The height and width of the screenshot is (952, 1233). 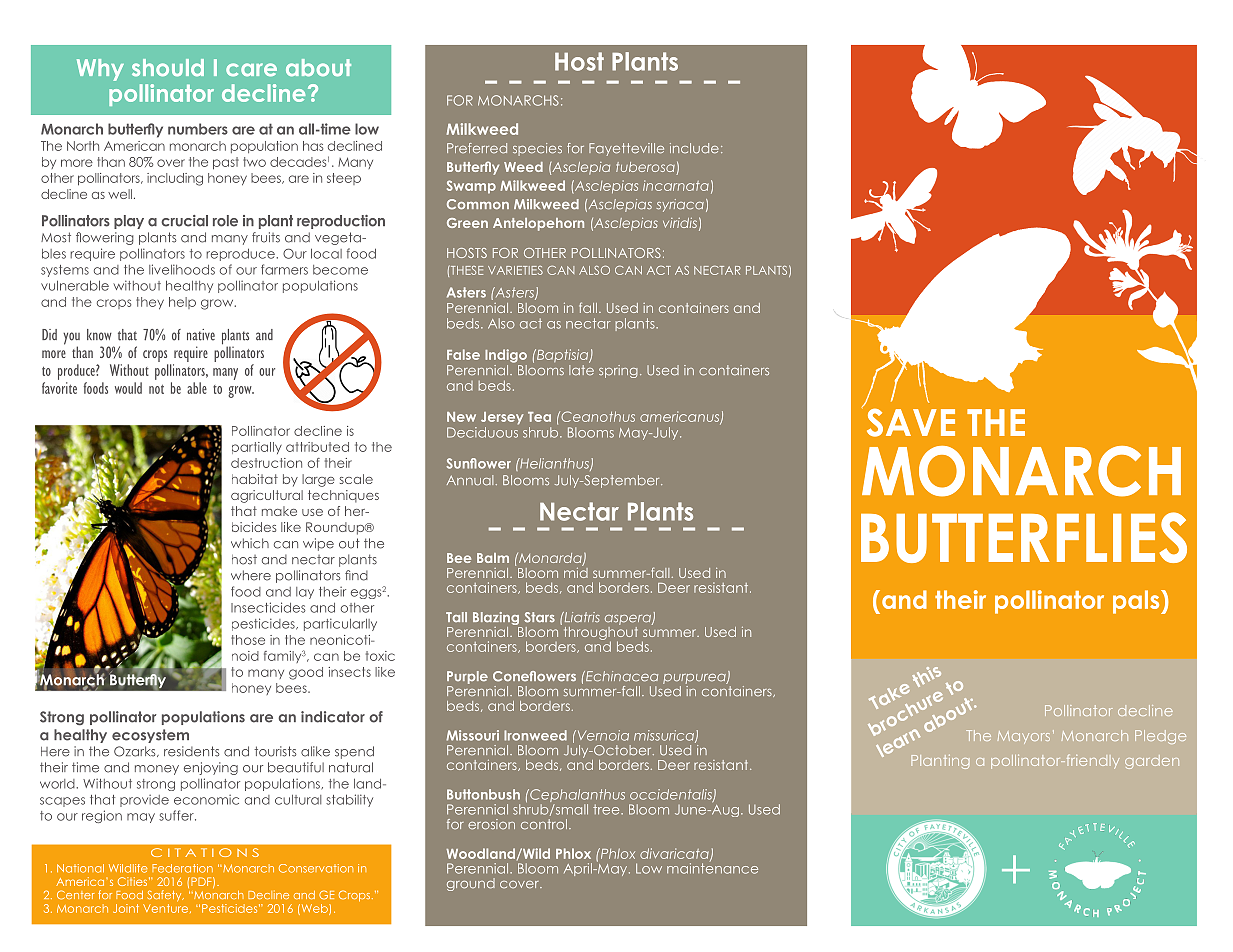 What do you see at coordinates (694, 148) in the screenshot?
I see `include` at bounding box center [694, 148].
